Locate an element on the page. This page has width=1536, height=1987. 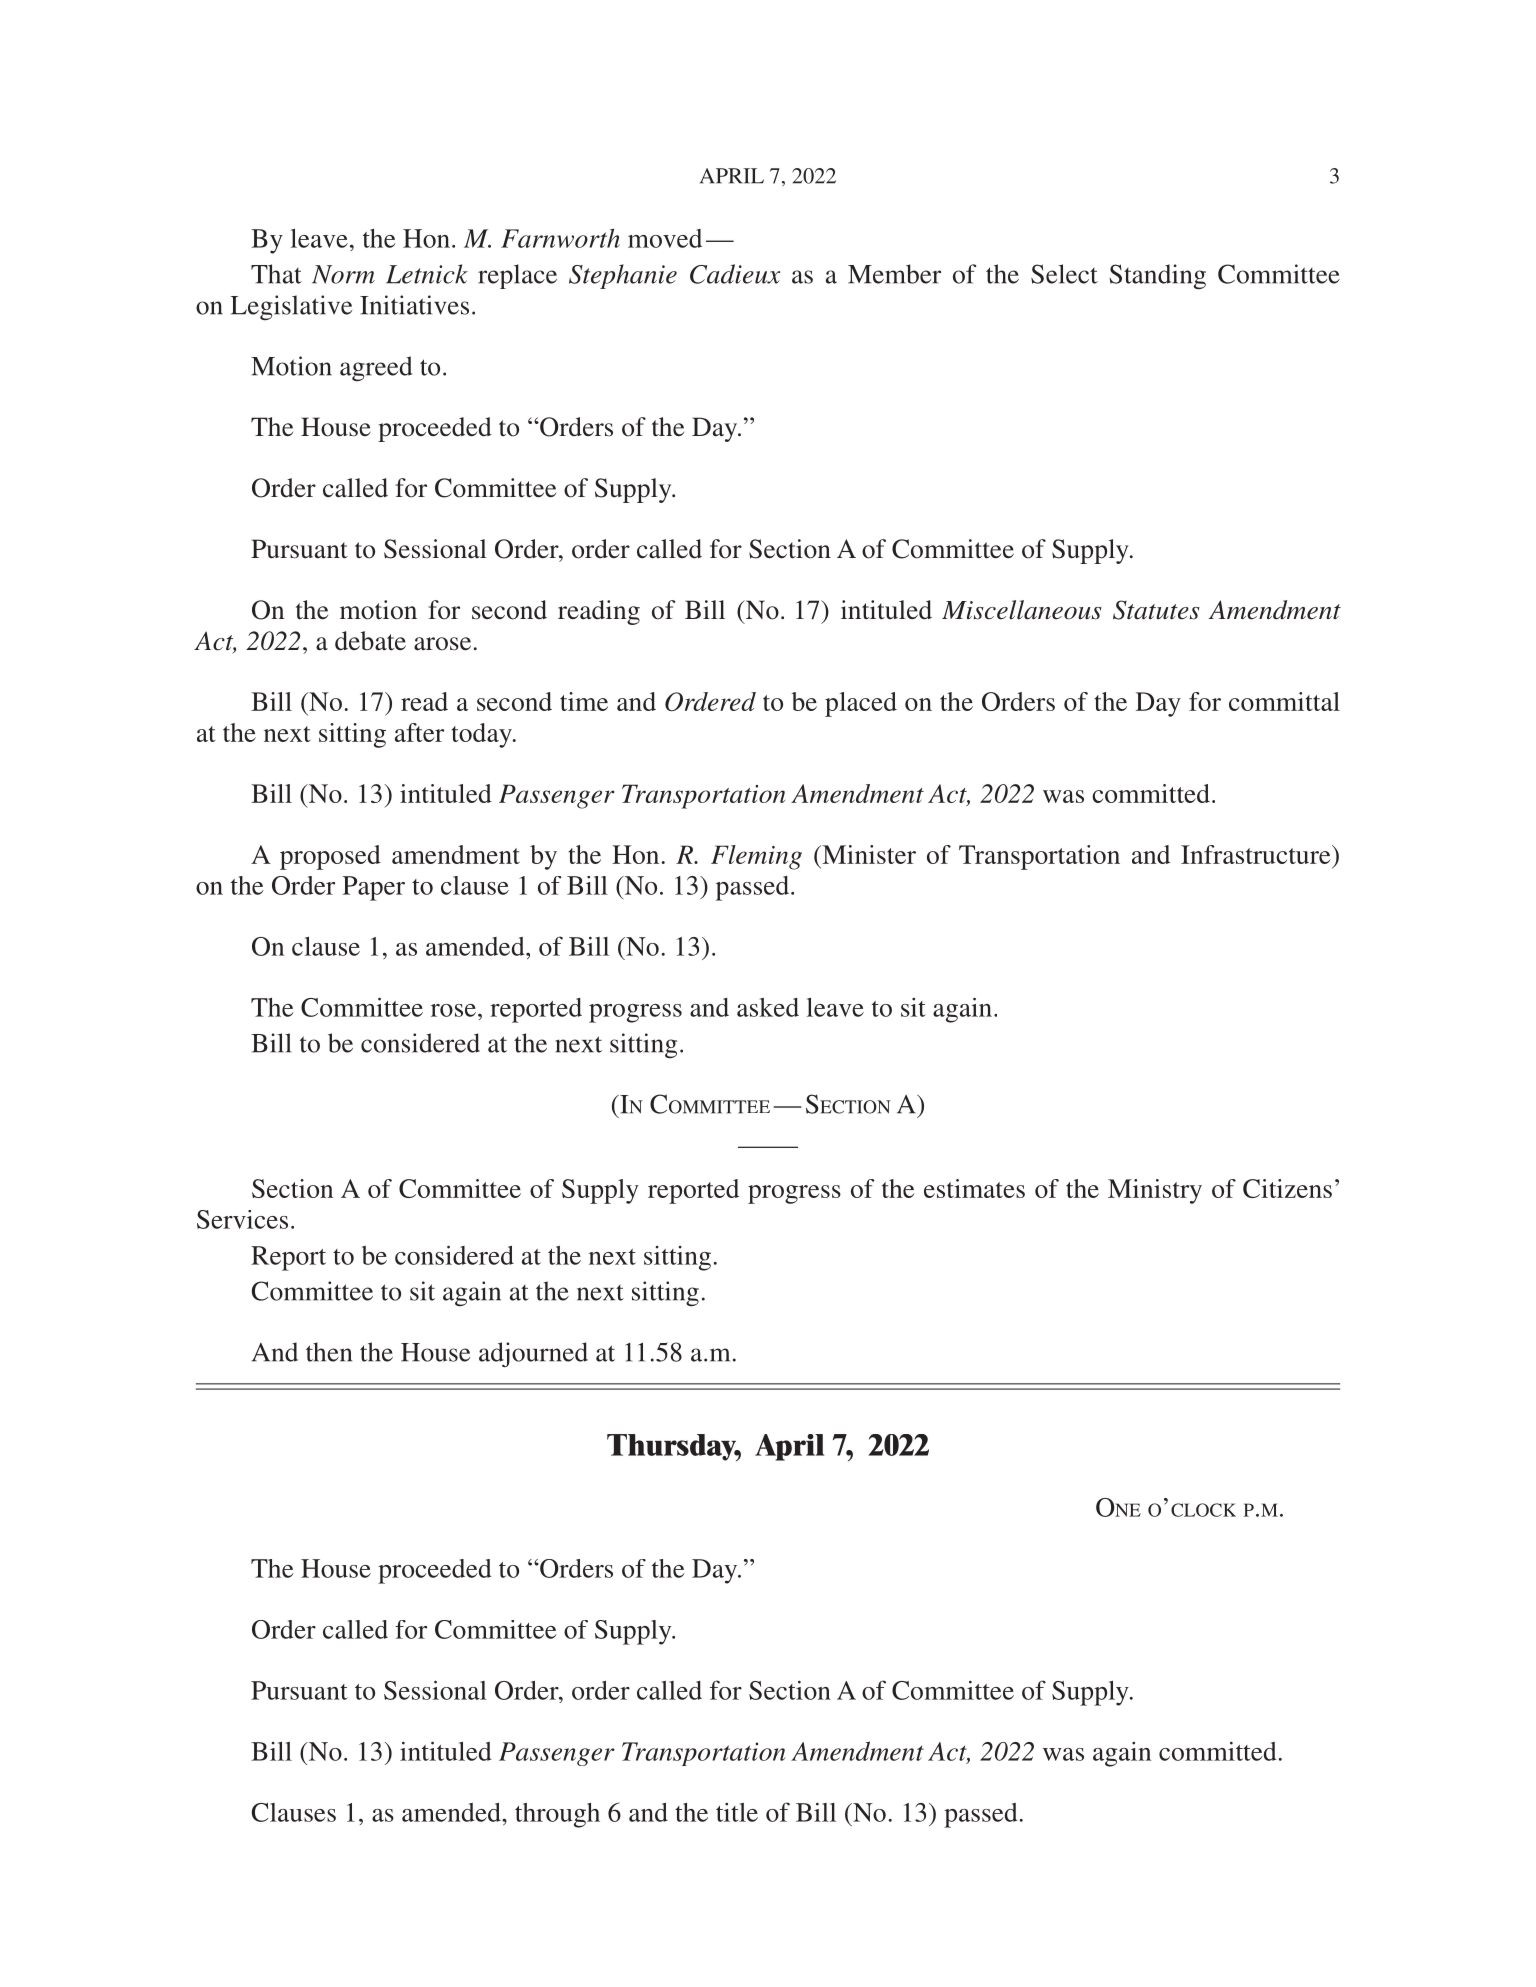
title is located at coordinates (737, 1812).
